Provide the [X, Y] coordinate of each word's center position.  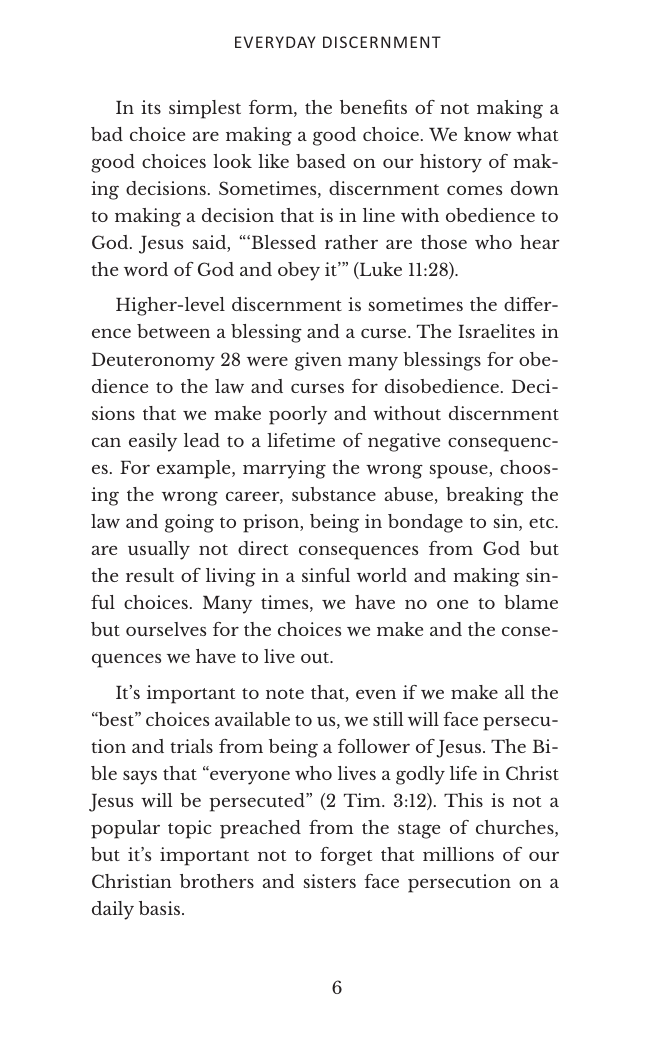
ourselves [166, 629]
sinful [326, 575]
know [487, 134]
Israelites [496, 331]
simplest [205, 109]
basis [161, 908]
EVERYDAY [275, 42]
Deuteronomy [153, 362]
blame [531, 602]
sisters [330, 881]
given [318, 361]
